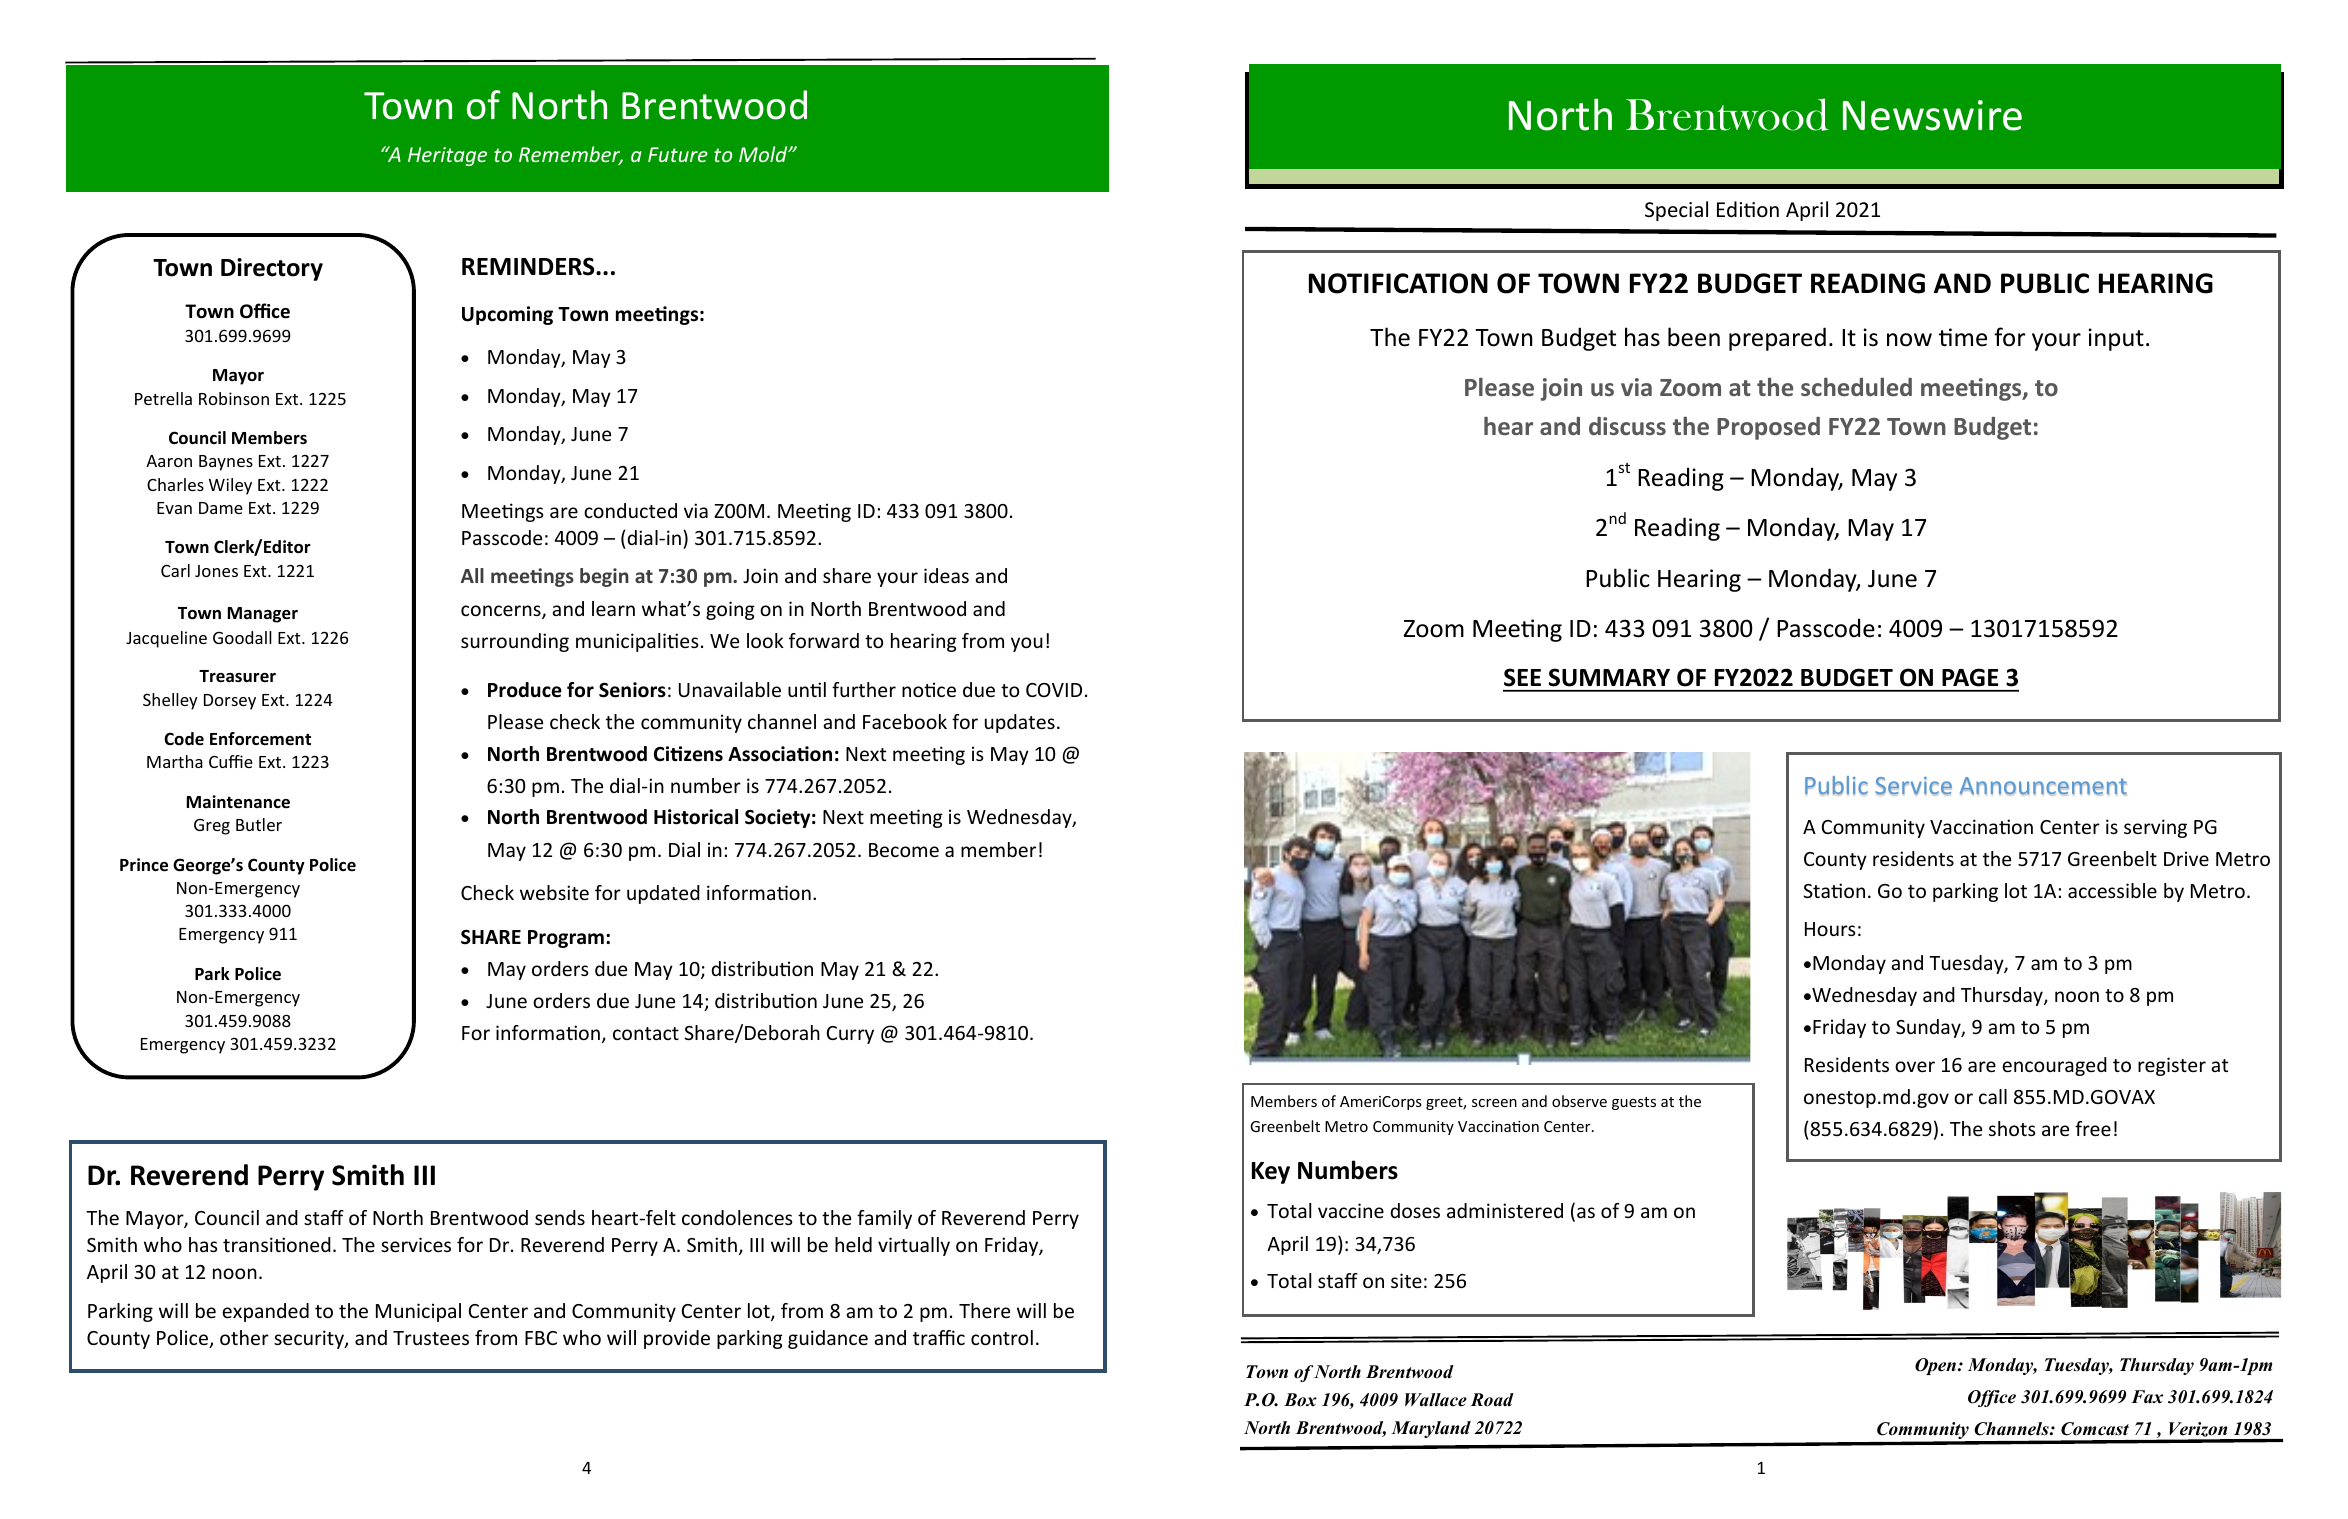  What do you see at coordinates (764, 154) in the image?
I see `Mold` at bounding box center [764, 154].
